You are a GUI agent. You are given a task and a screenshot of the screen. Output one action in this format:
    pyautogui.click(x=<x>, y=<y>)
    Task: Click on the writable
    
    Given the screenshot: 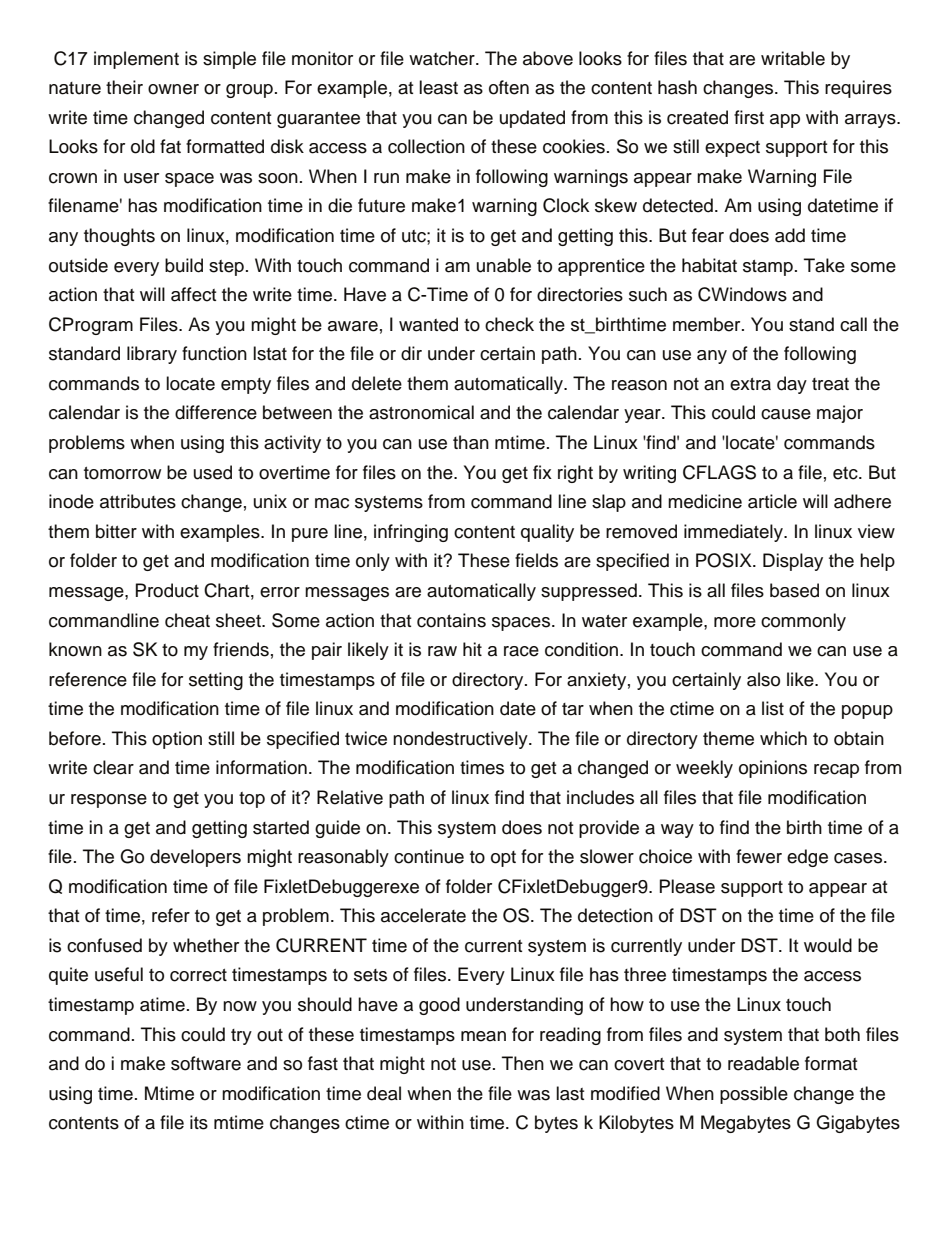 What is the action you would take?
    pyautogui.click(x=793, y=58)
